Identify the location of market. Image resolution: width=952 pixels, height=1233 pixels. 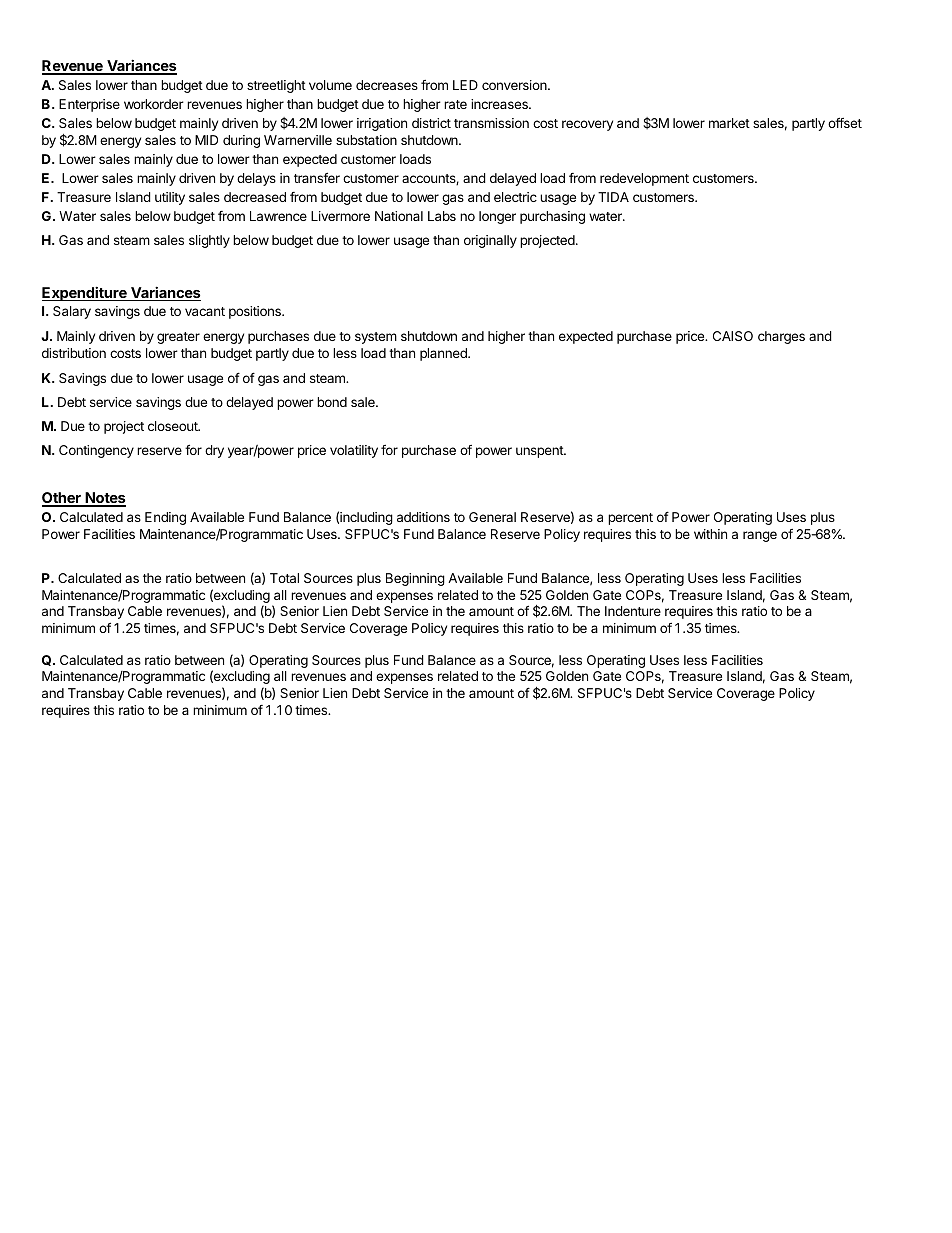
(729, 123).
